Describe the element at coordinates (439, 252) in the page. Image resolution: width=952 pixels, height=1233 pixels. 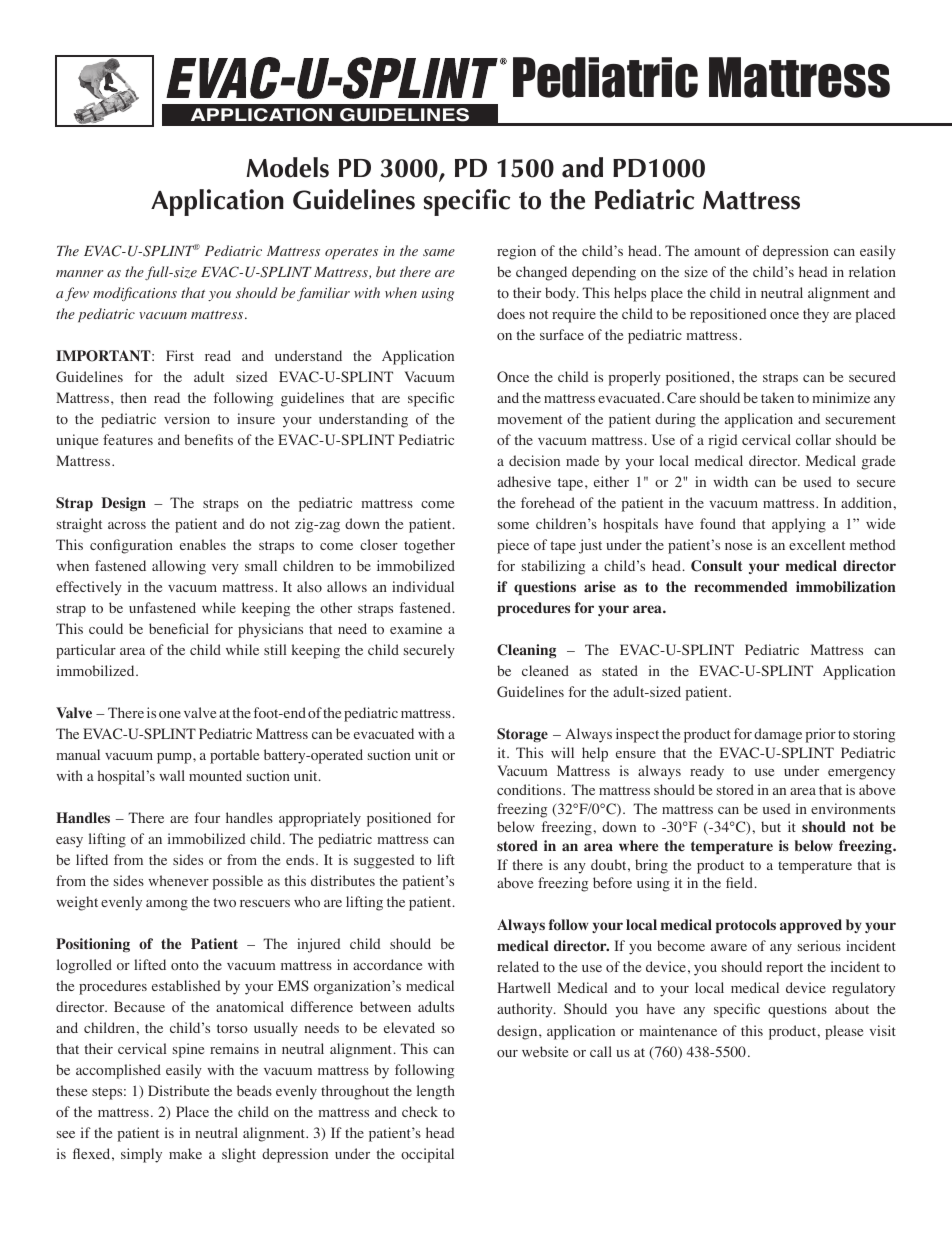
I see `same` at that location.
